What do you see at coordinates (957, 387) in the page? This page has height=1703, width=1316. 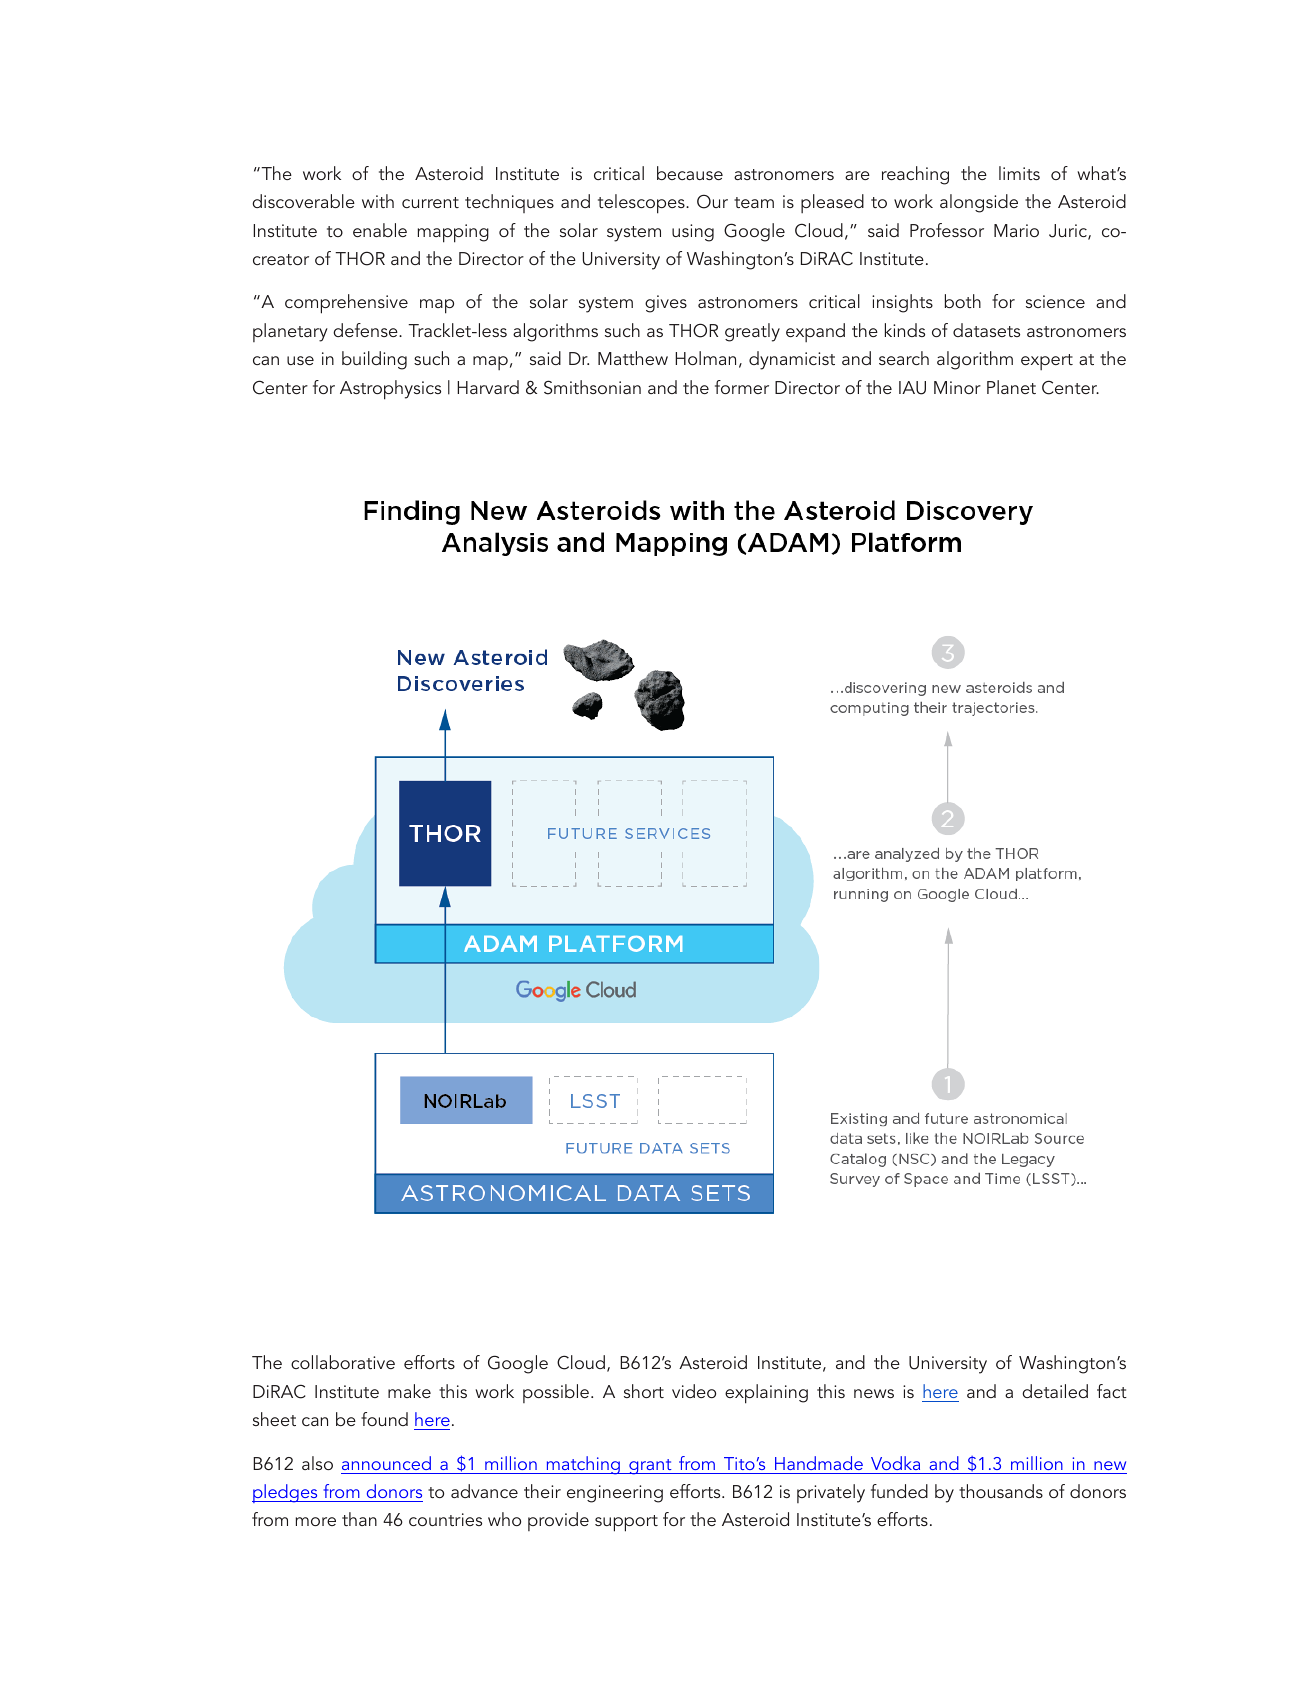 I see `Minor` at bounding box center [957, 387].
